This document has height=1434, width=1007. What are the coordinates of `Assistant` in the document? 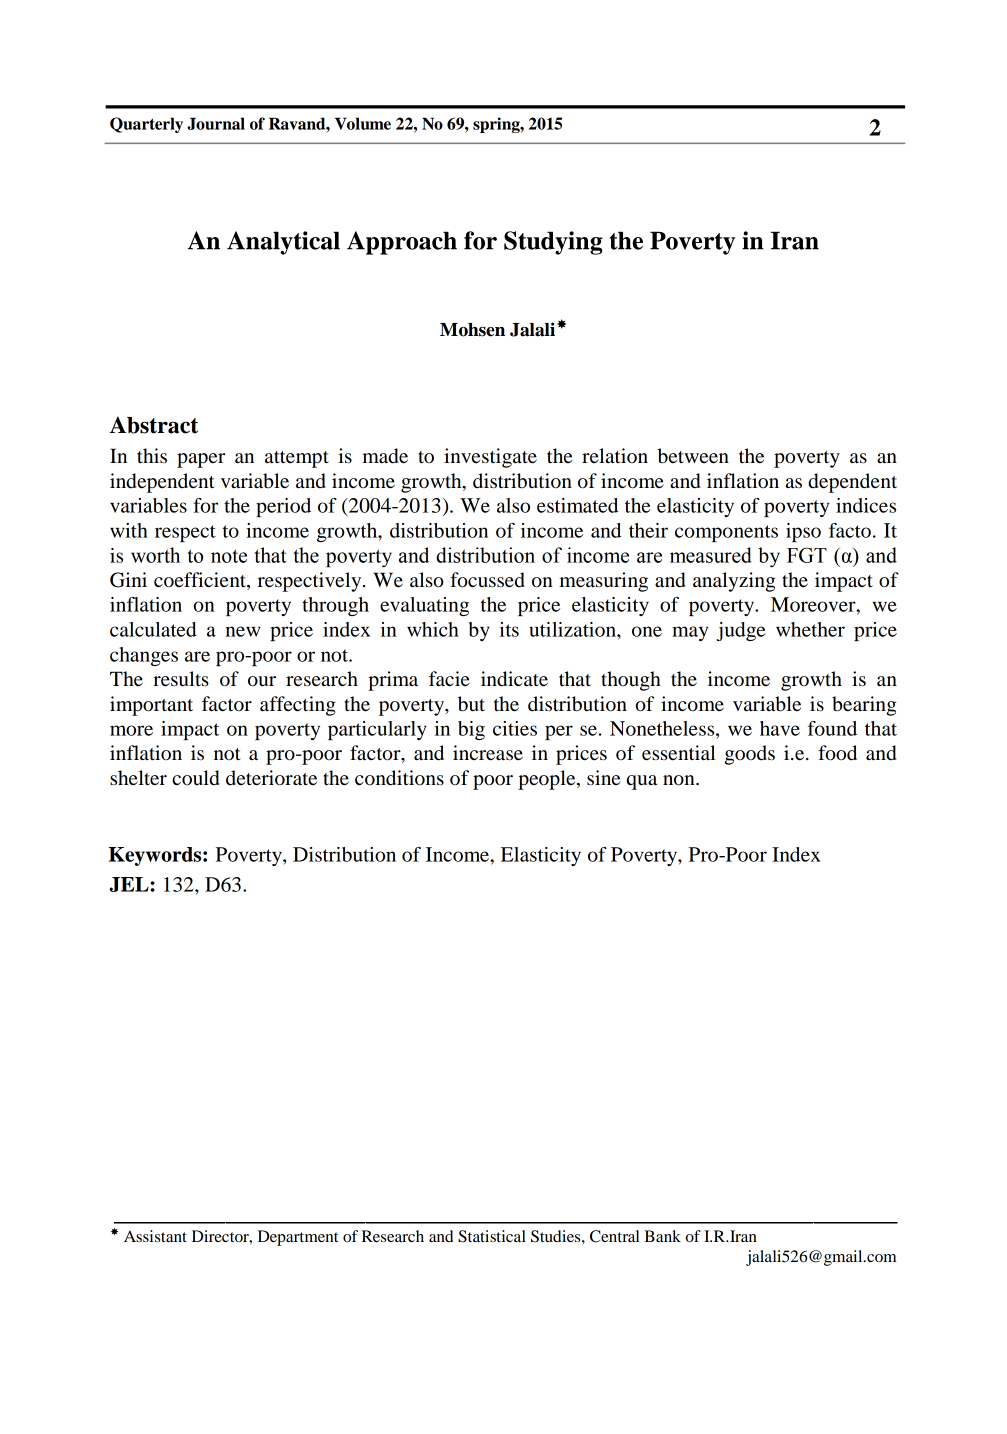 It's located at (155, 1236).
